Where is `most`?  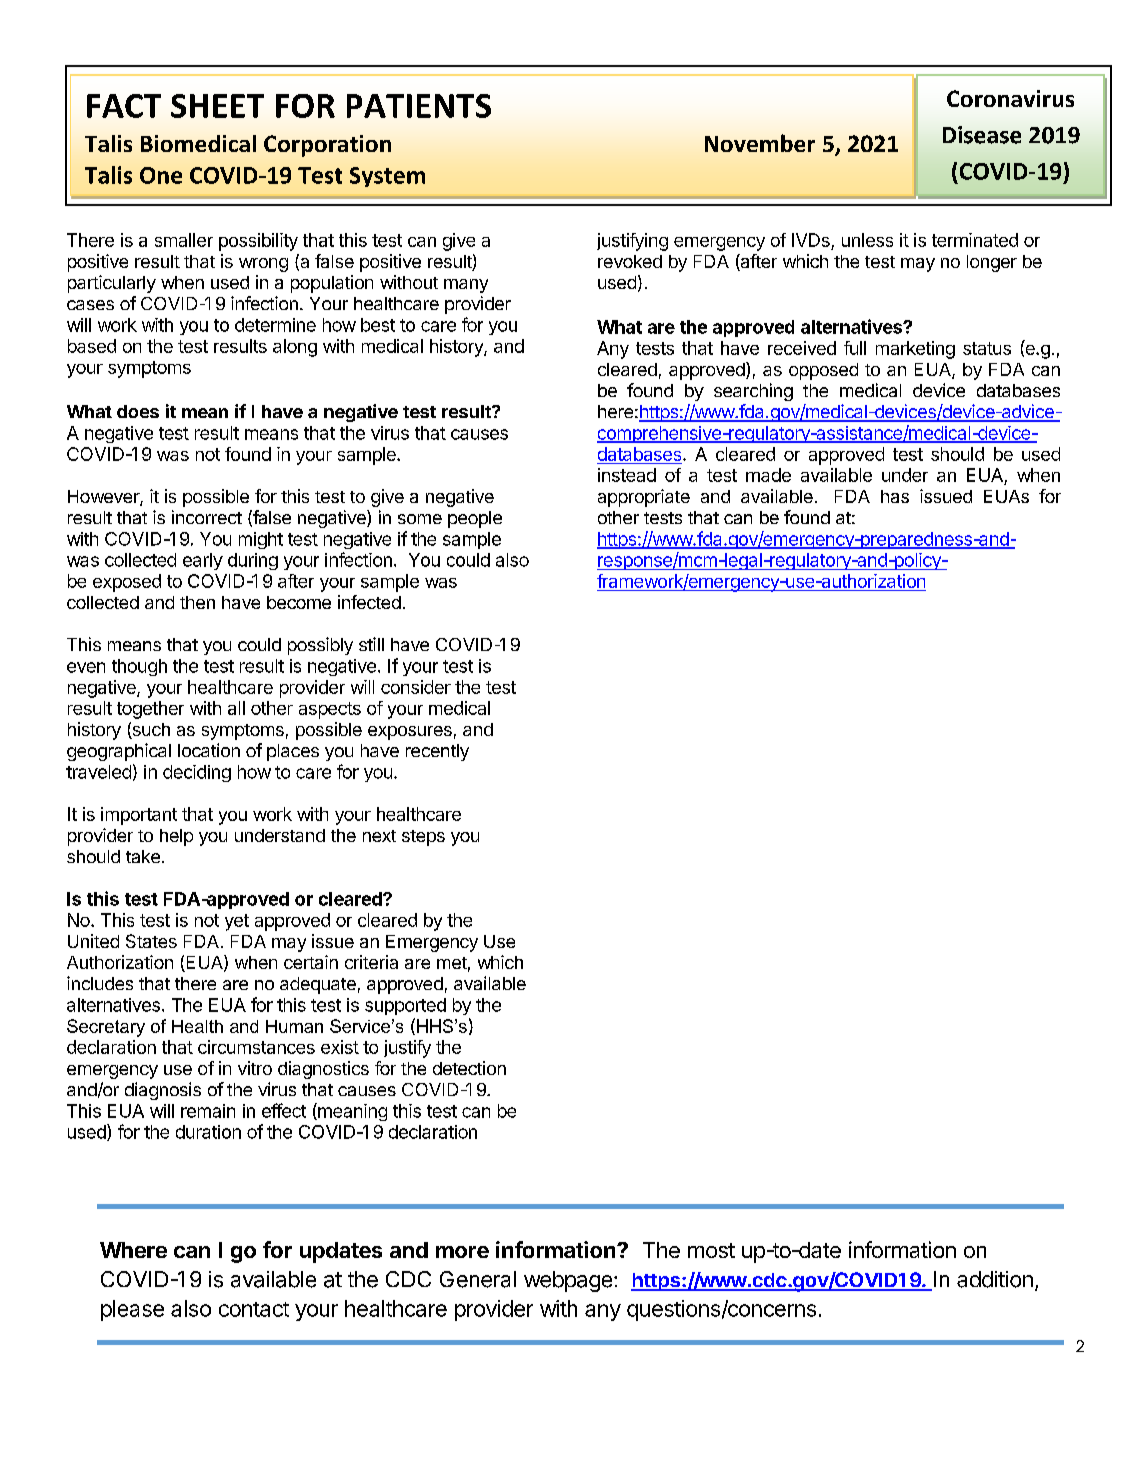
most is located at coordinates (711, 1250).
